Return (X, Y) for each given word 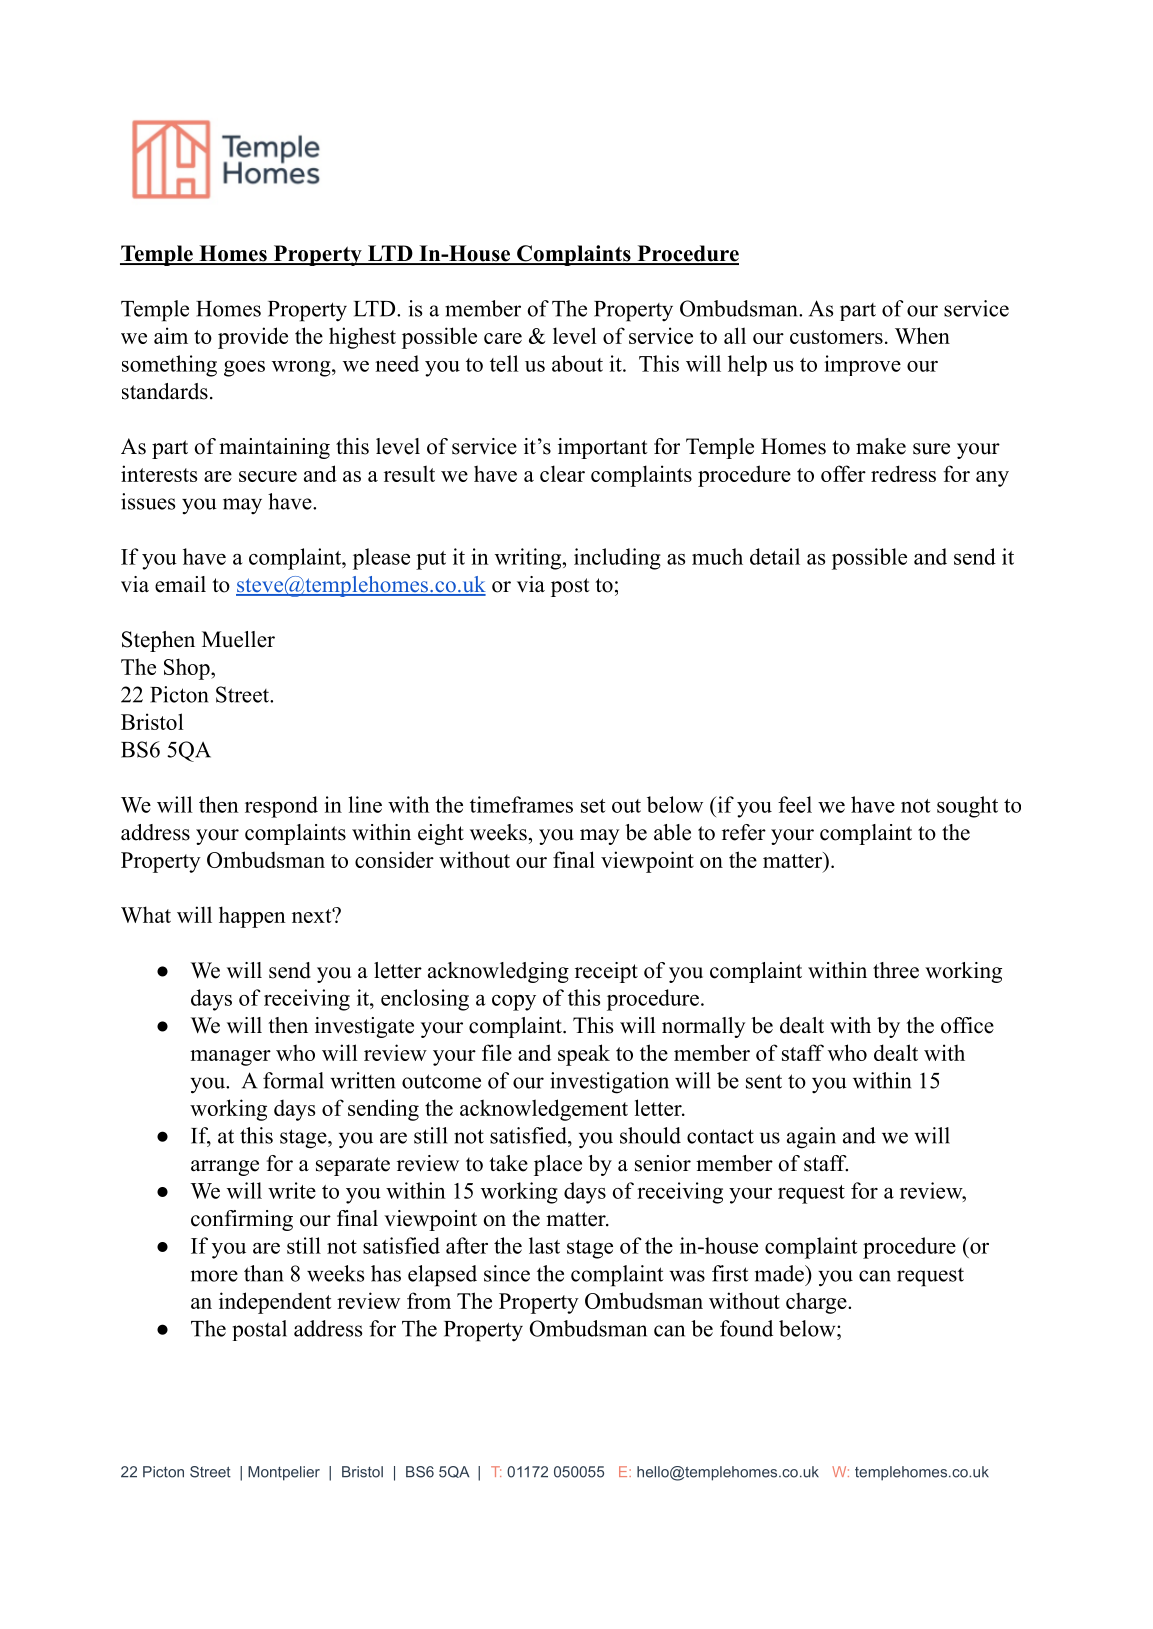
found (746, 1328)
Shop (188, 669)
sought (967, 807)
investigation (609, 1083)
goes (244, 369)
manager (230, 1058)
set (593, 806)
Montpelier (284, 1473)
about (577, 363)
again (811, 1138)
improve (862, 365)
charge (817, 1303)
